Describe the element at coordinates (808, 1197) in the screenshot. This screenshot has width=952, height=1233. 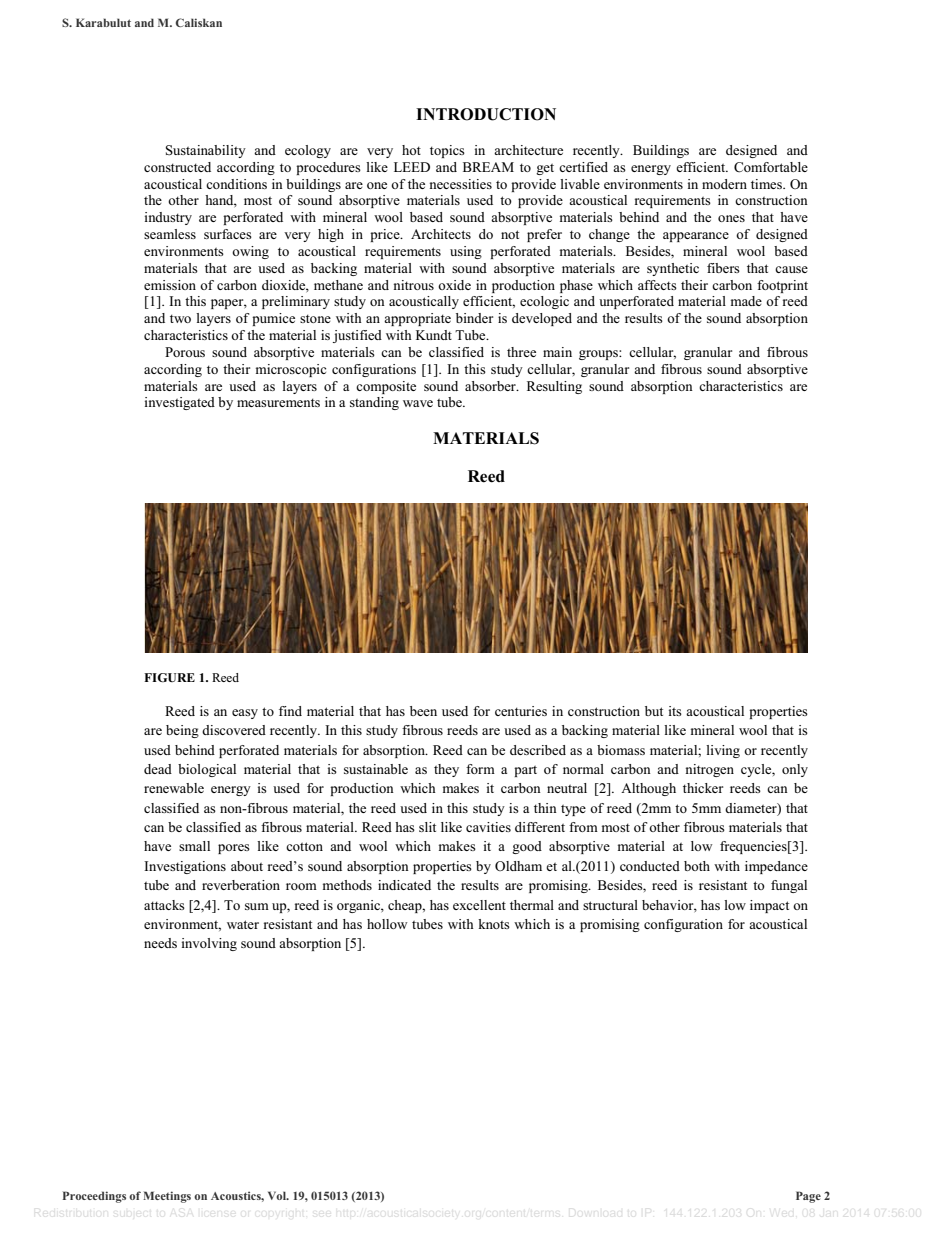
I see `Page` at that location.
